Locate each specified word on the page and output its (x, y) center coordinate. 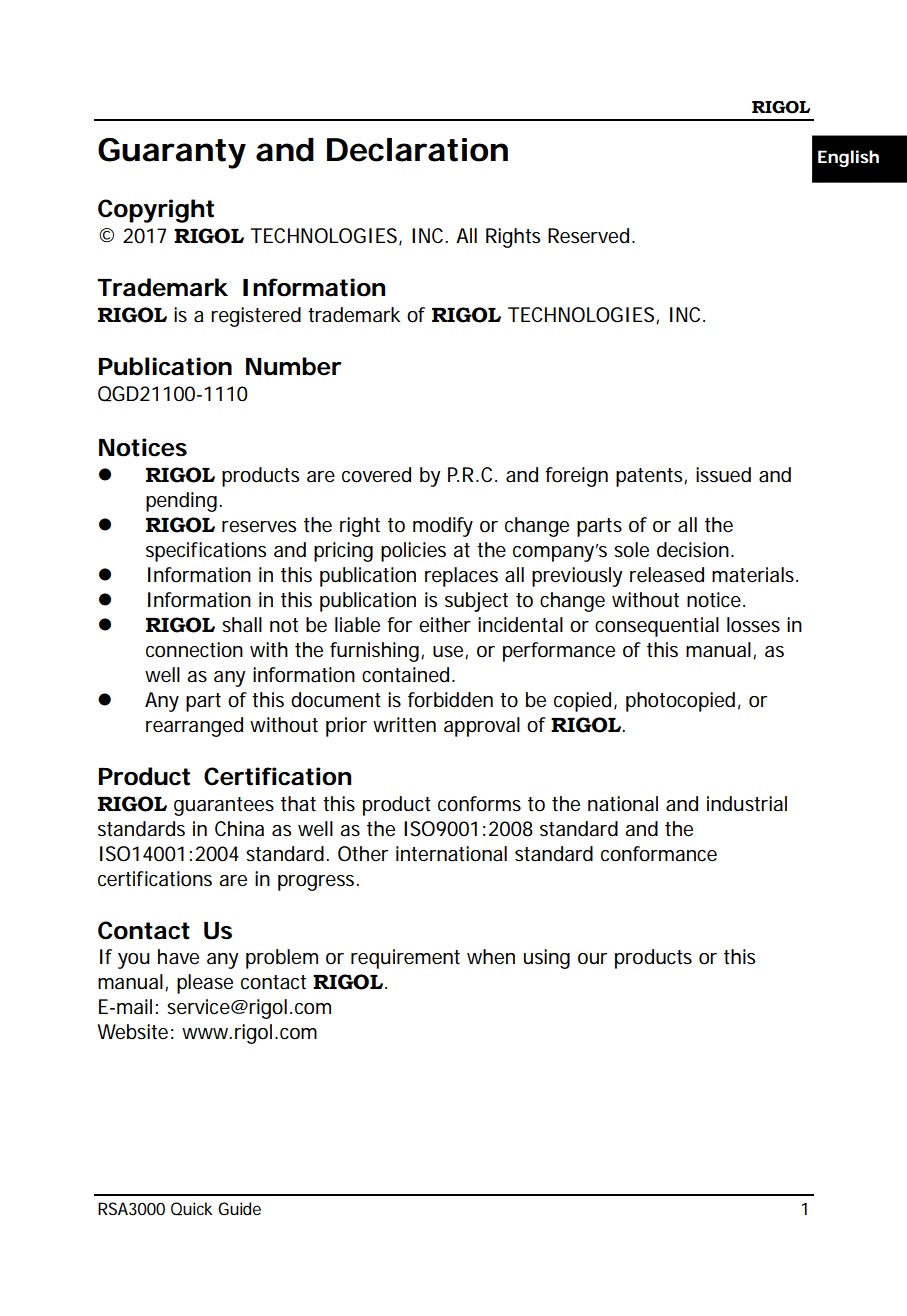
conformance (659, 854)
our (592, 959)
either (445, 625)
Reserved (588, 236)
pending (181, 502)
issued (723, 475)
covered (376, 475)
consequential (657, 627)
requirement (405, 959)
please (205, 984)
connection (194, 650)
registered (256, 317)
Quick (192, 1209)
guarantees (224, 806)
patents (649, 477)
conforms (479, 804)
